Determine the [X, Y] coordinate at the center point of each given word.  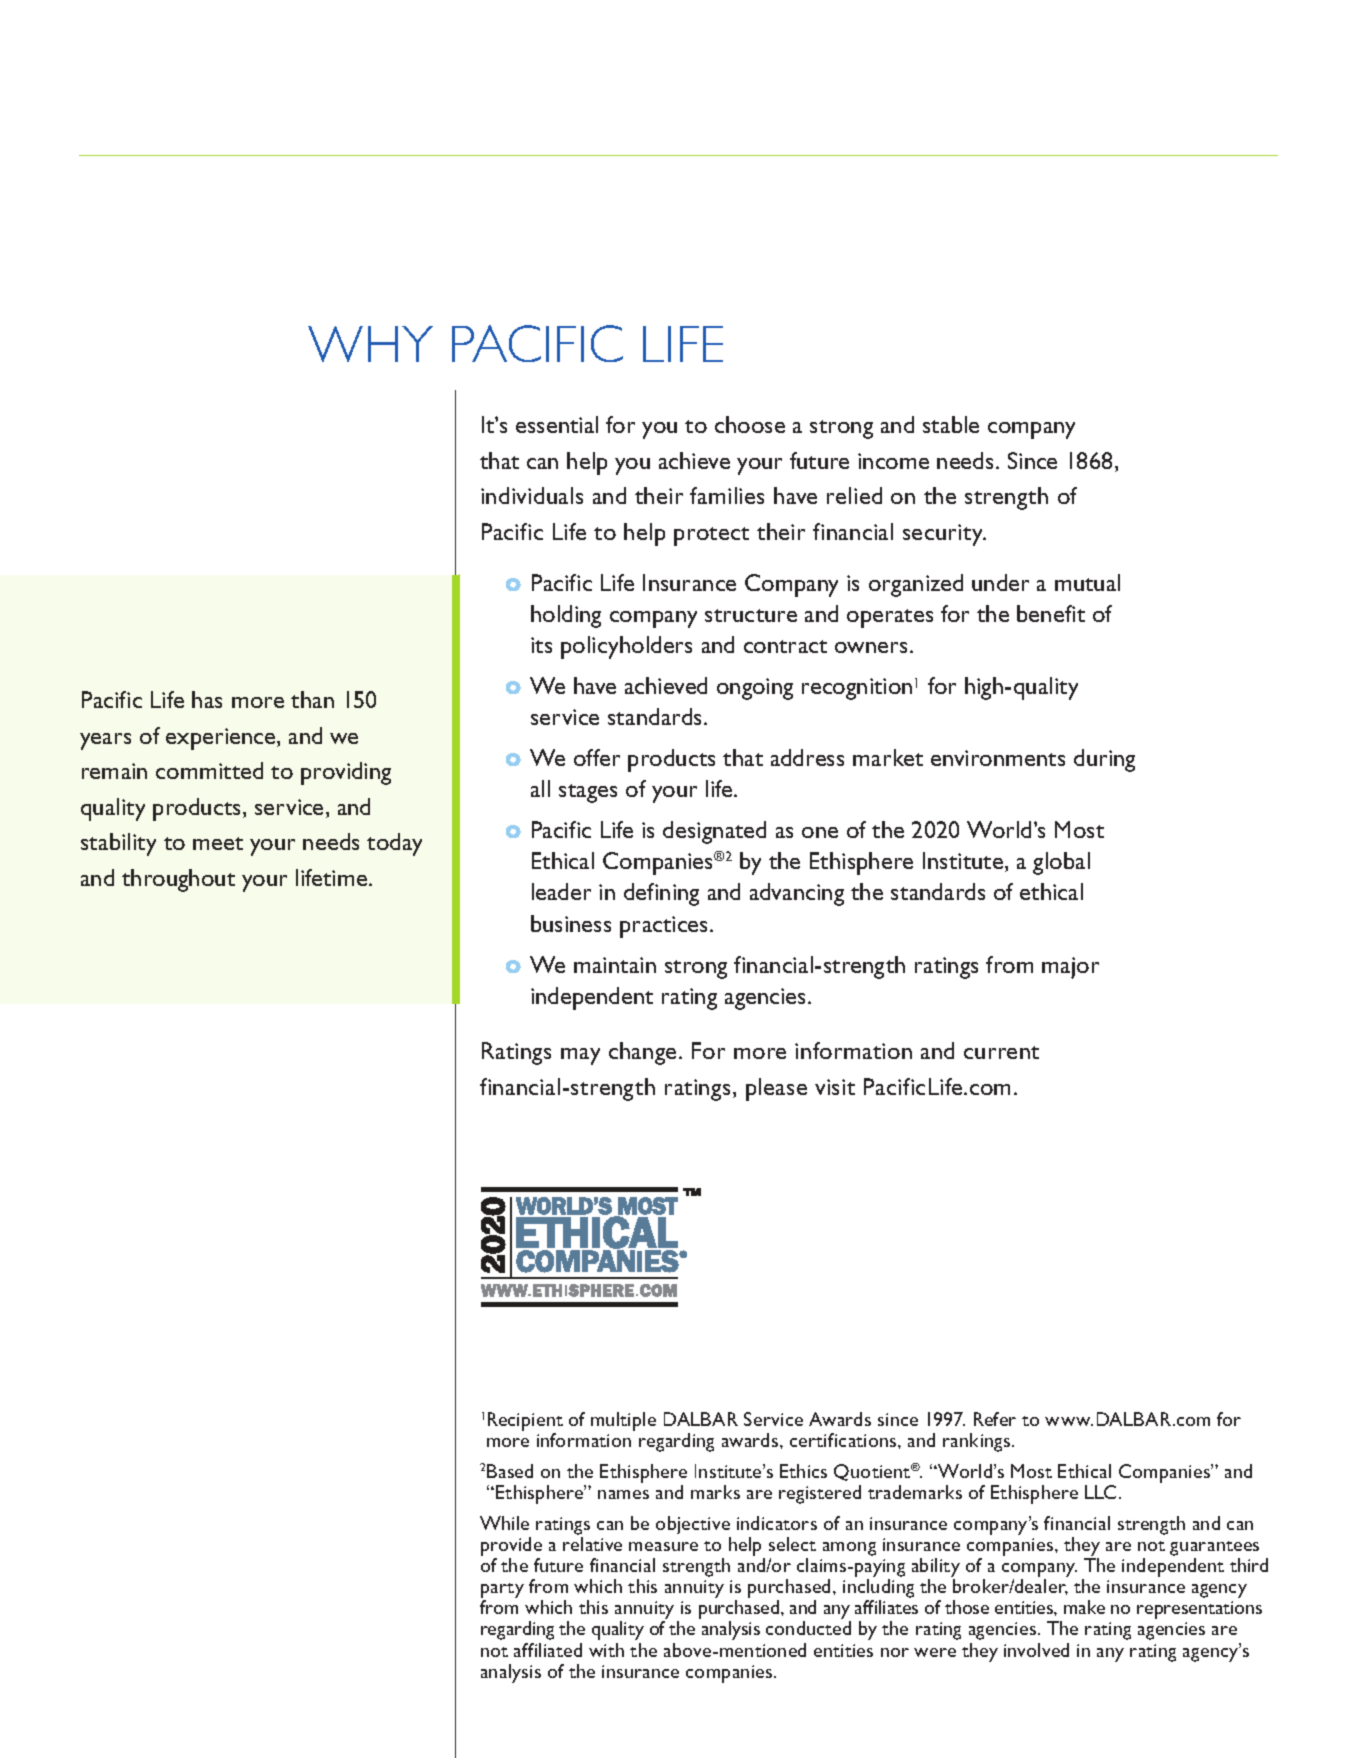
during [1104, 760]
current [1001, 1052]
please [776, 1089]
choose [750, 424]
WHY [370, 344]
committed [209, 770]
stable [951, 424]
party [502, 1592]
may [580, 1056]
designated [714, 832]
